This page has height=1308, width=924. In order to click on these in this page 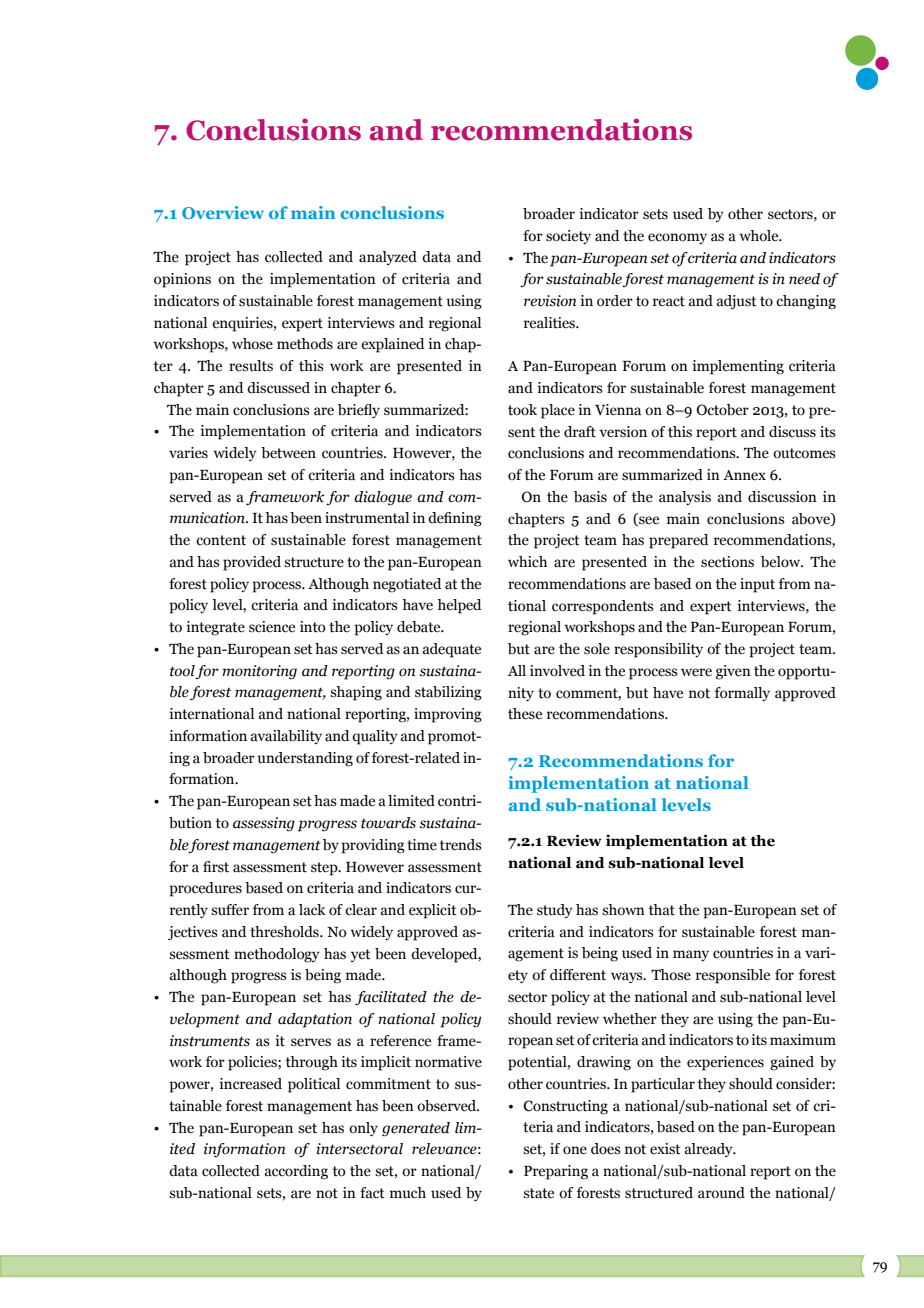, I will do `click(525, 714)`.
